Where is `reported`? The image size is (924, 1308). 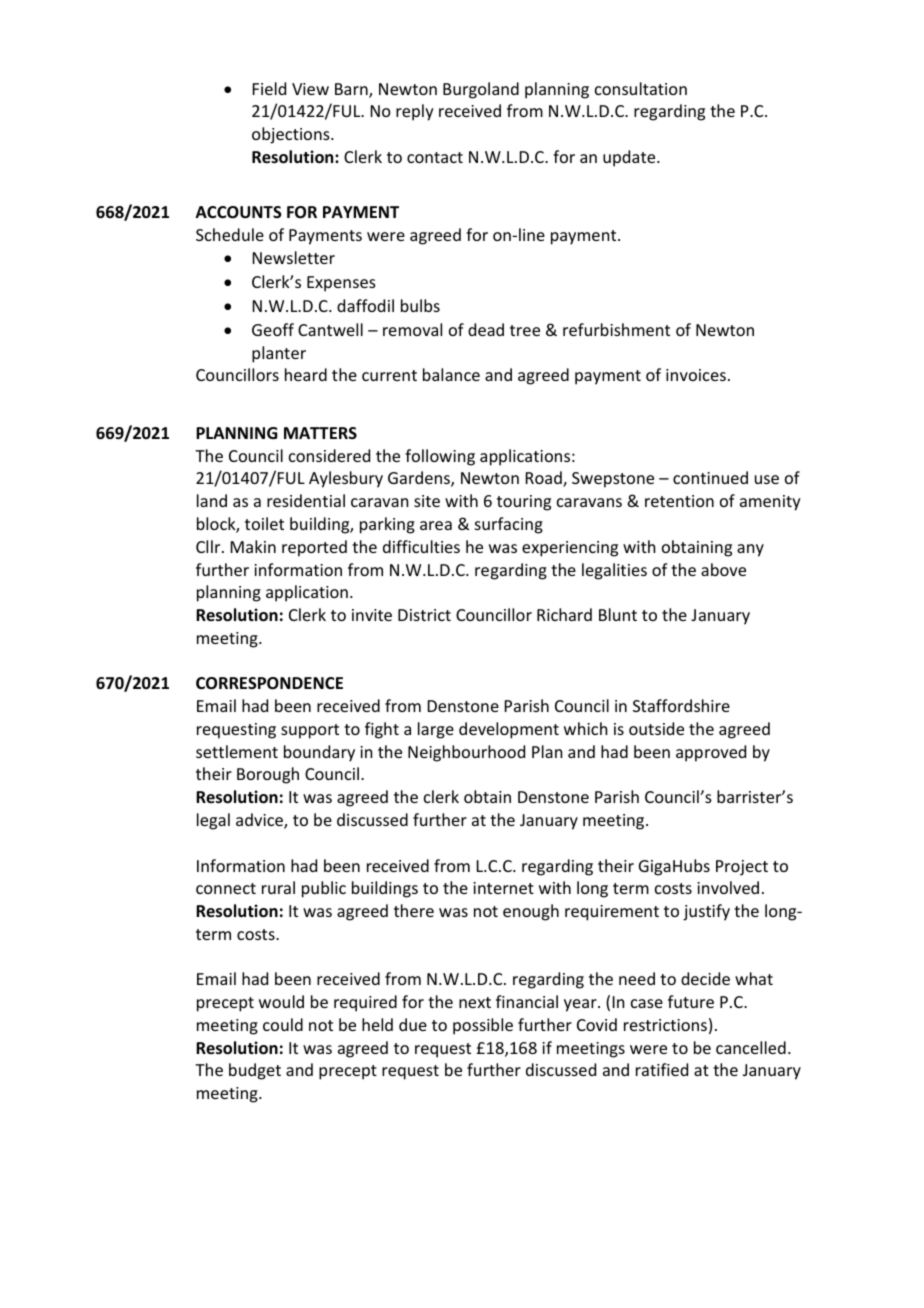 reported is located at coordinates (314, 548).
